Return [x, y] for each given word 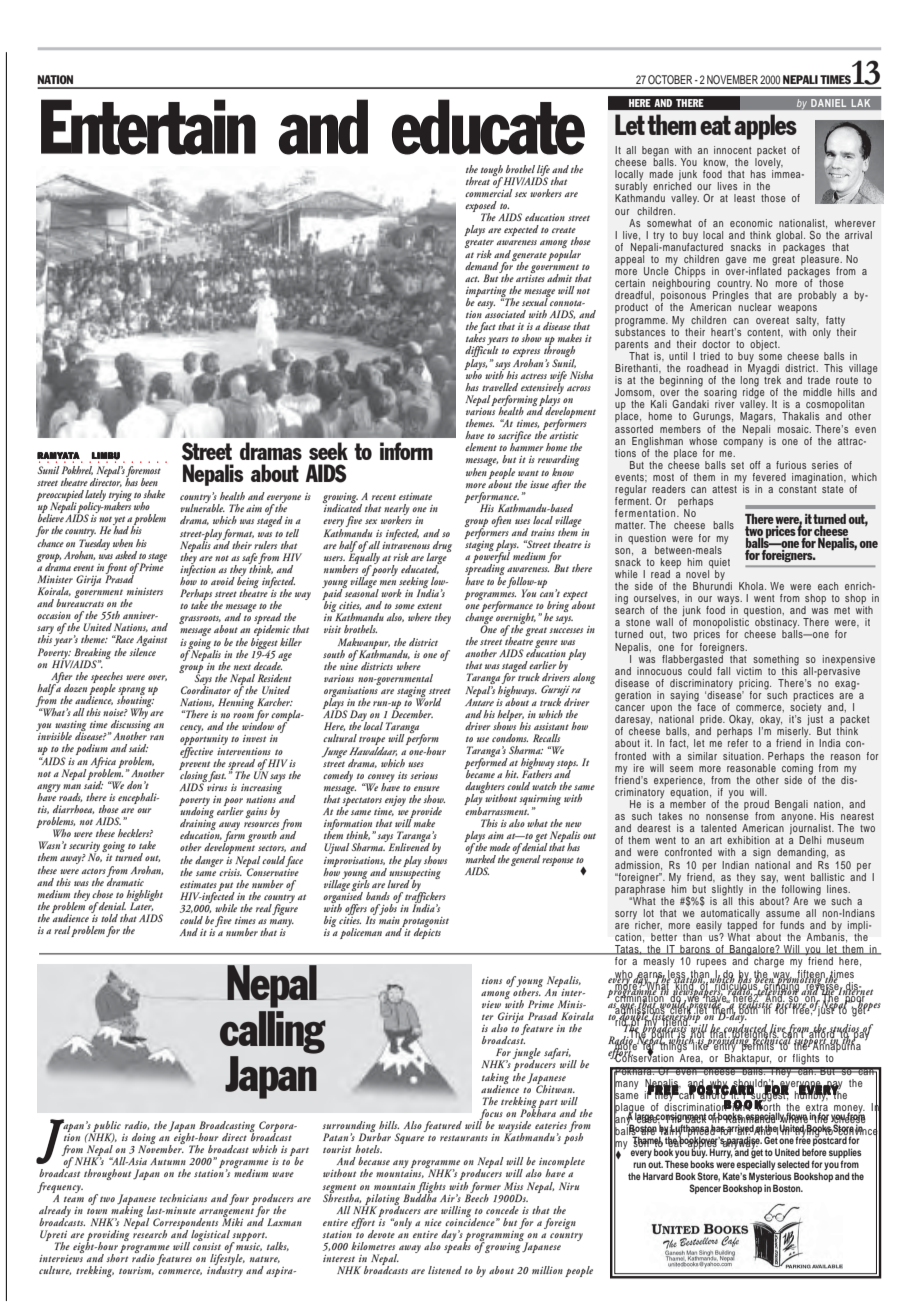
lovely [769, 164]
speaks [457, 1246]
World [429, 701]
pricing [755, 685]
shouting [136, 701]
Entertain [148, 127]
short [117, 1257]
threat [478, 181]
